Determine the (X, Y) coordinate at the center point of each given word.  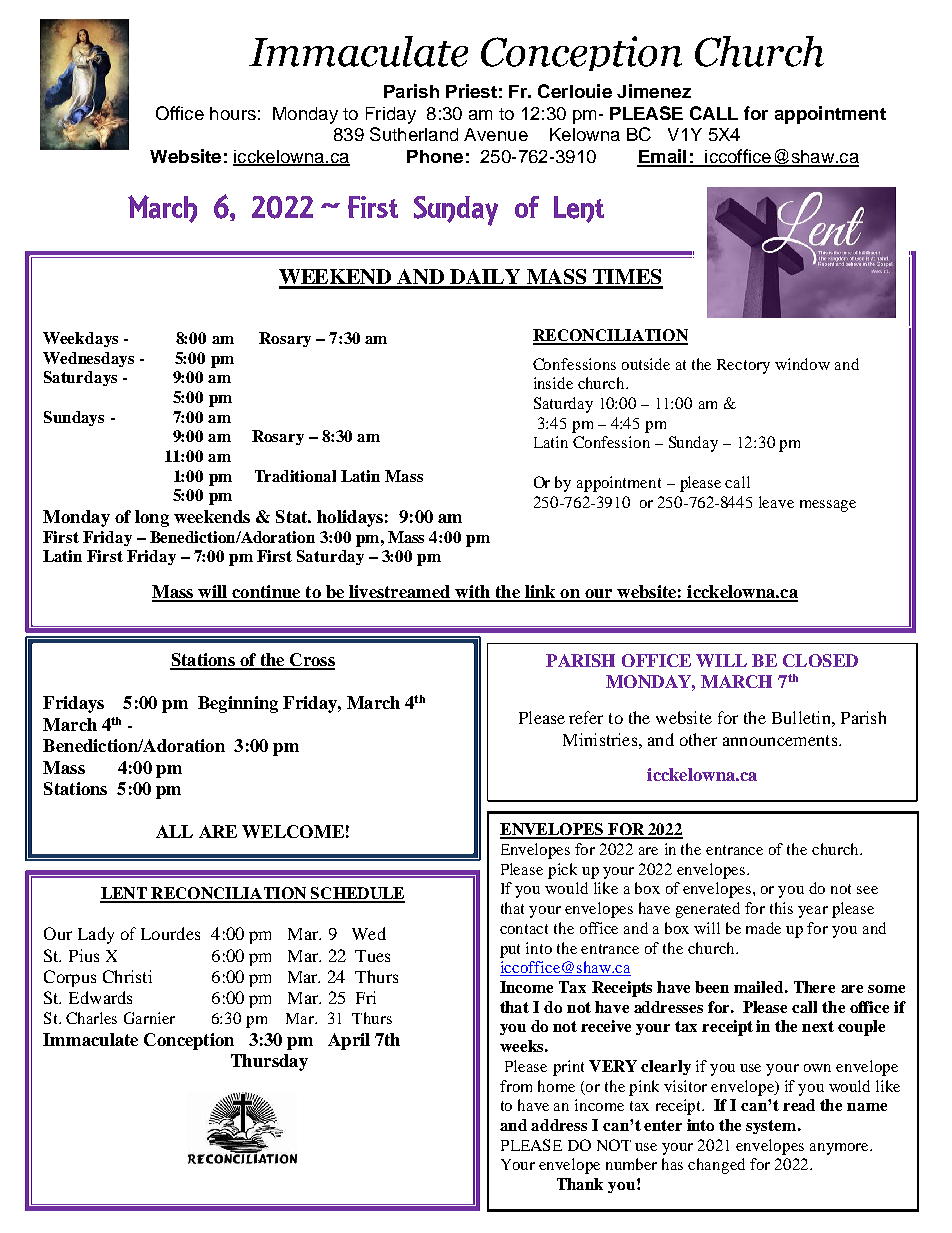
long (152, 518)
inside (553, 383)
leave (776, 502)
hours (233, 113)
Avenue (496, 134)
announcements (781, 740)
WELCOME (293, 831)
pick (562, 871)
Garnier (149, 1018)
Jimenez (654, 91)
